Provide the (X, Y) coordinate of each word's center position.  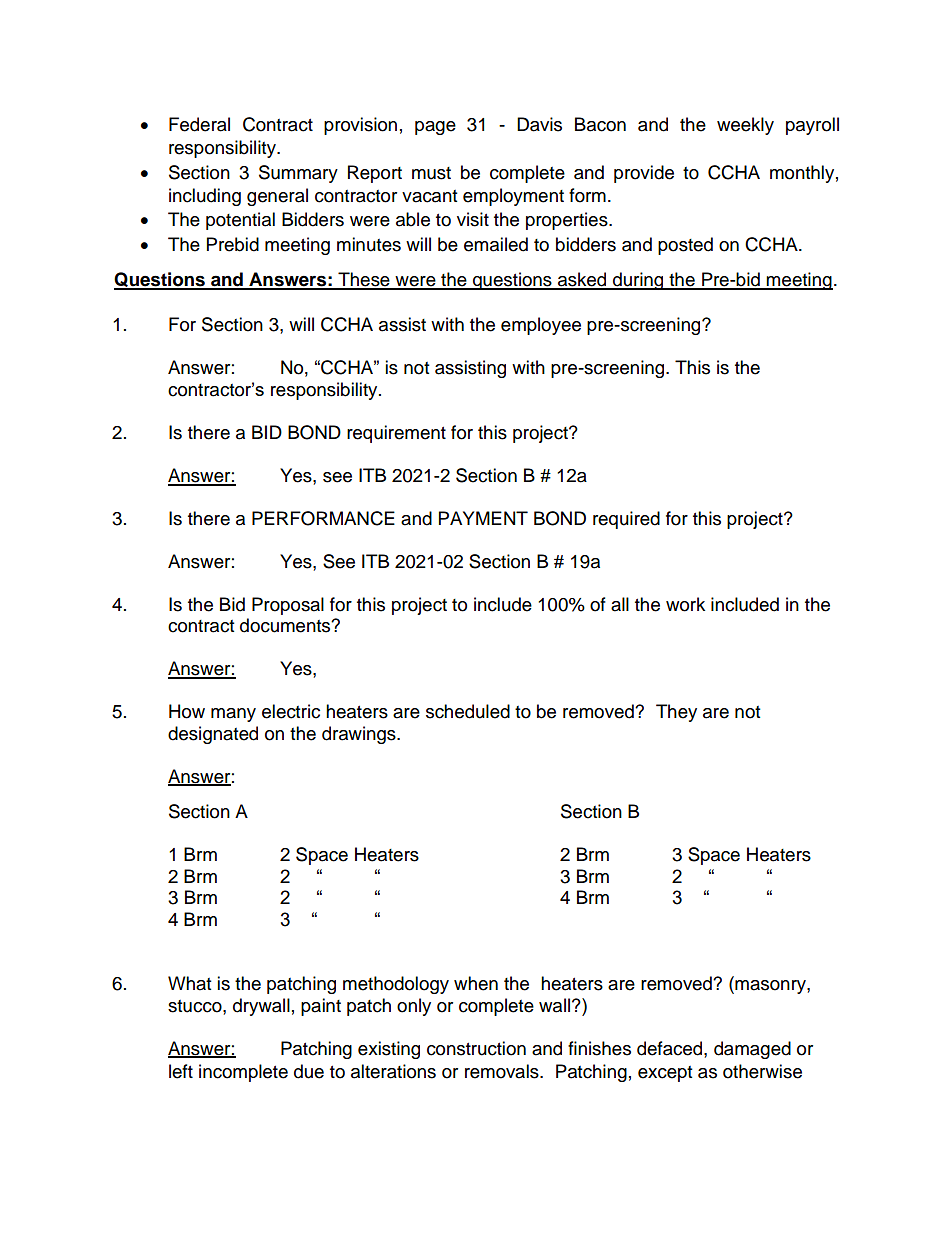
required (626, 520)
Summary (298, 174)
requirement (396, 434)
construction (476, 1048)
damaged (752, 1050)
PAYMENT (483, 518)
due (309, 1071)
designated (213, 735)
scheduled (468, 711)
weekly (745, 126)
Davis (539, 124)
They (676, 713)
